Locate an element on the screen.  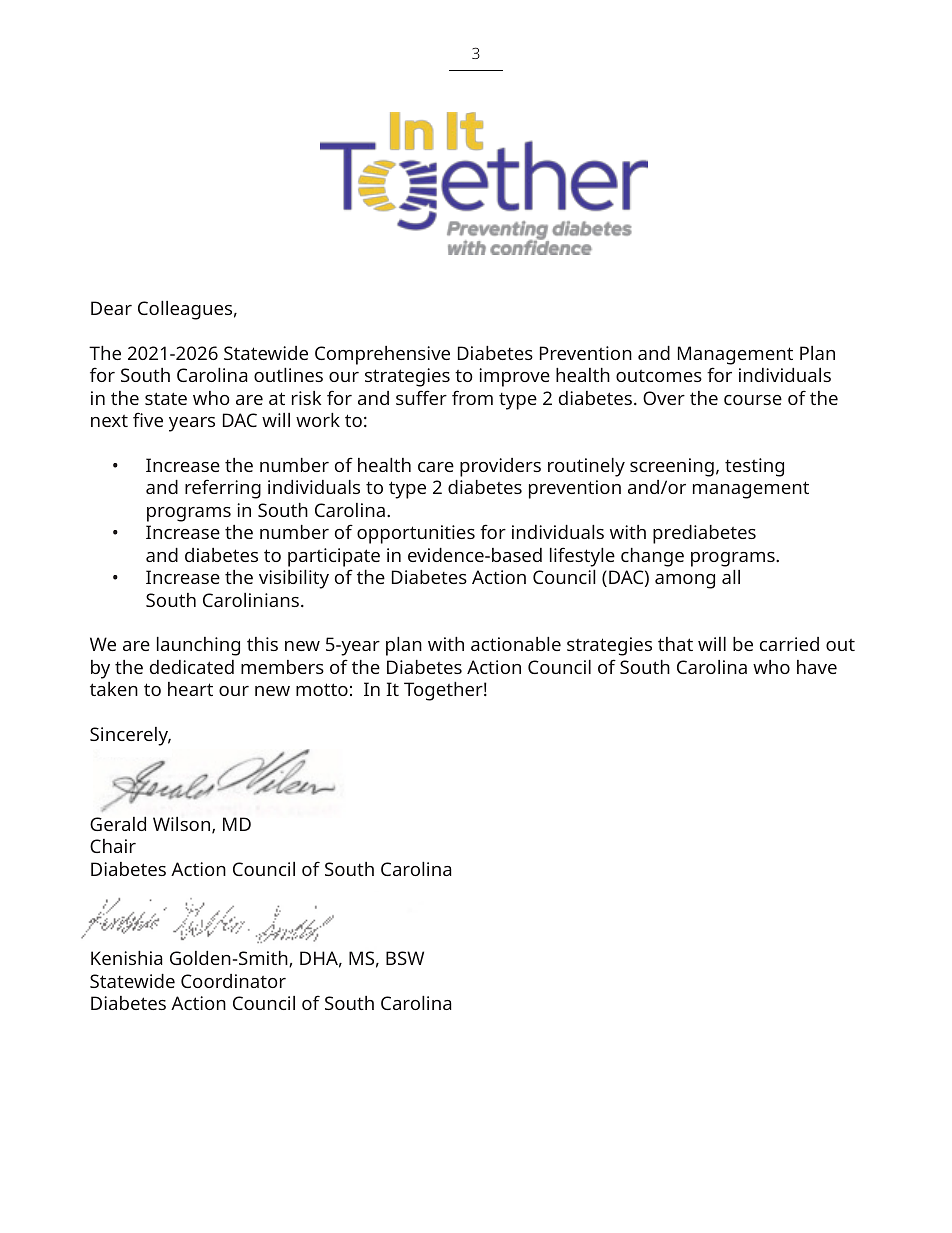
referring is located at coordinates (223, 489).
